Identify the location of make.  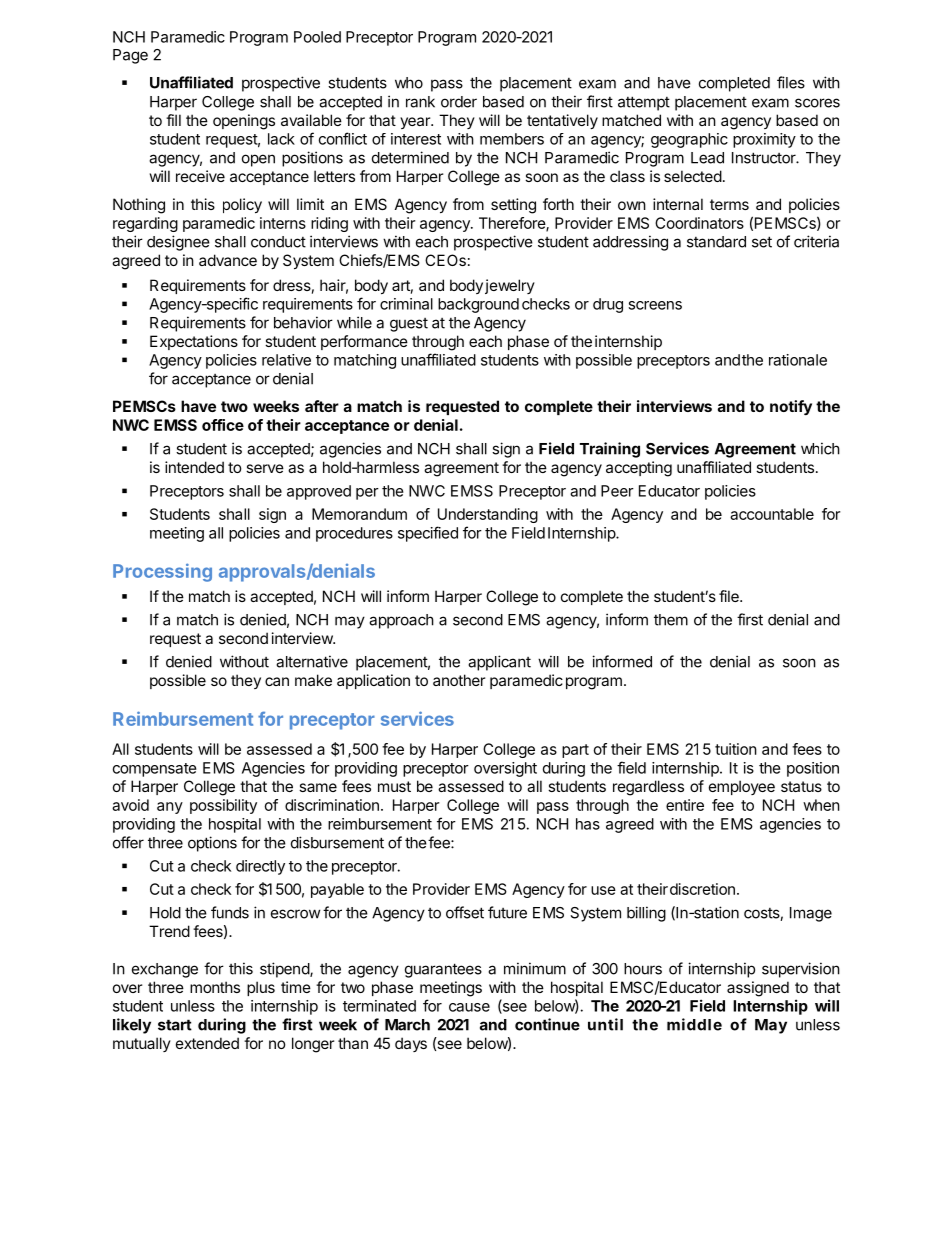
(313, 680).
